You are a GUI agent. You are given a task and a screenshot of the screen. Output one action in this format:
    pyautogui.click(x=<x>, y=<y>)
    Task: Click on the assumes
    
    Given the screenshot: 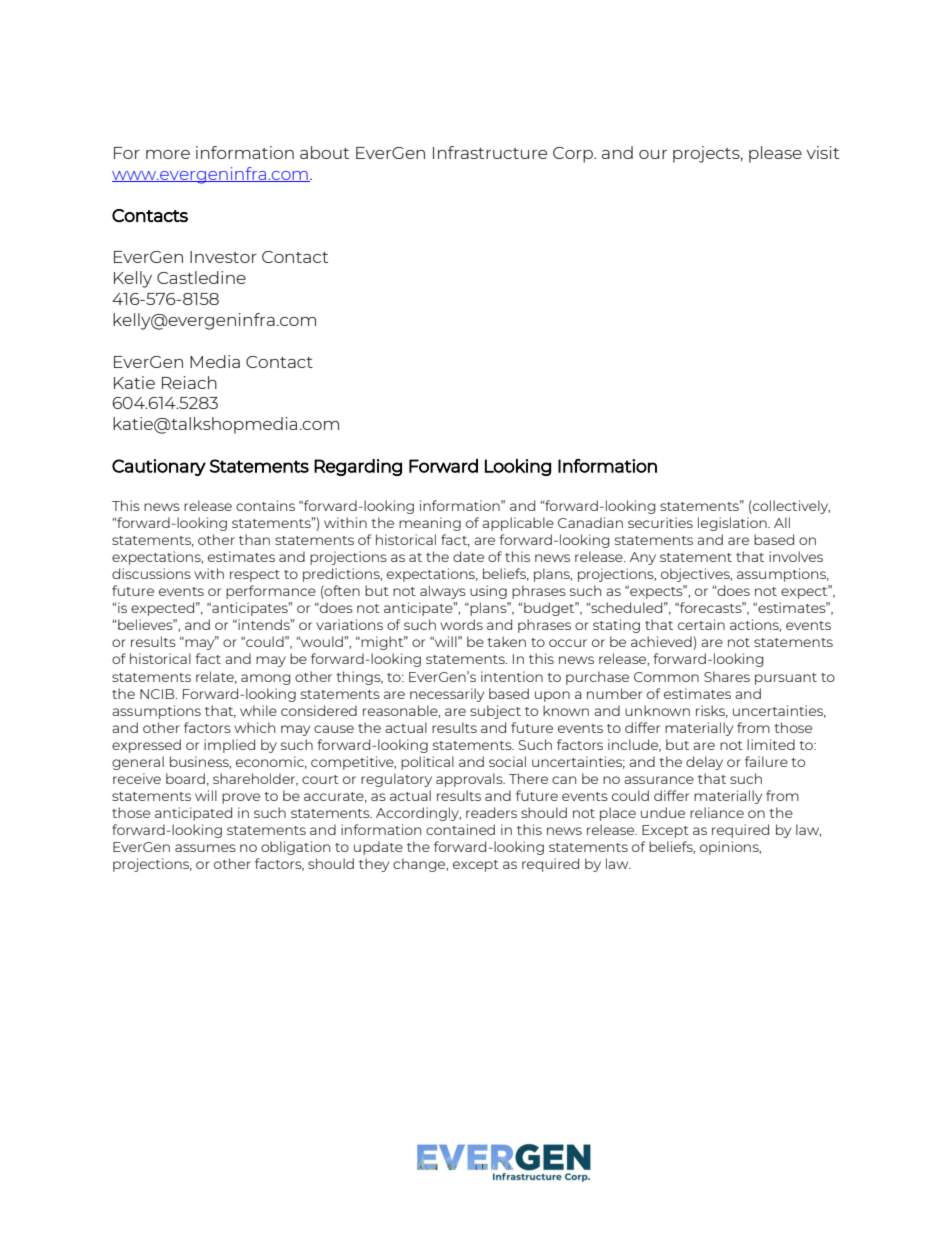 What is the action you would take?
    pyautogui.click(x=205, y=848)
